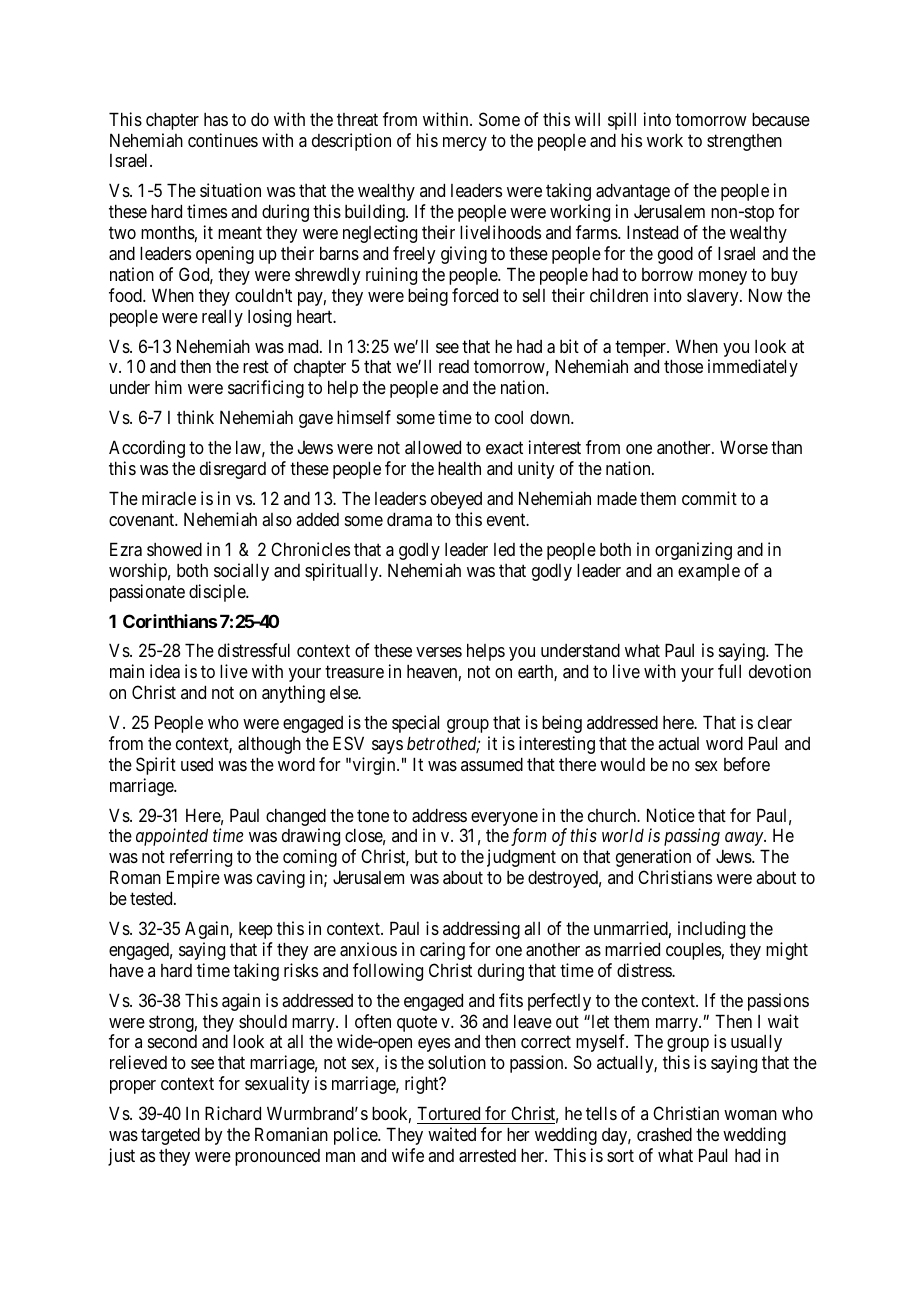 The width and height of the page is (924, 1308). Describe the element at coordinates (193, 879) in the page. I see `Empire` at that location.
